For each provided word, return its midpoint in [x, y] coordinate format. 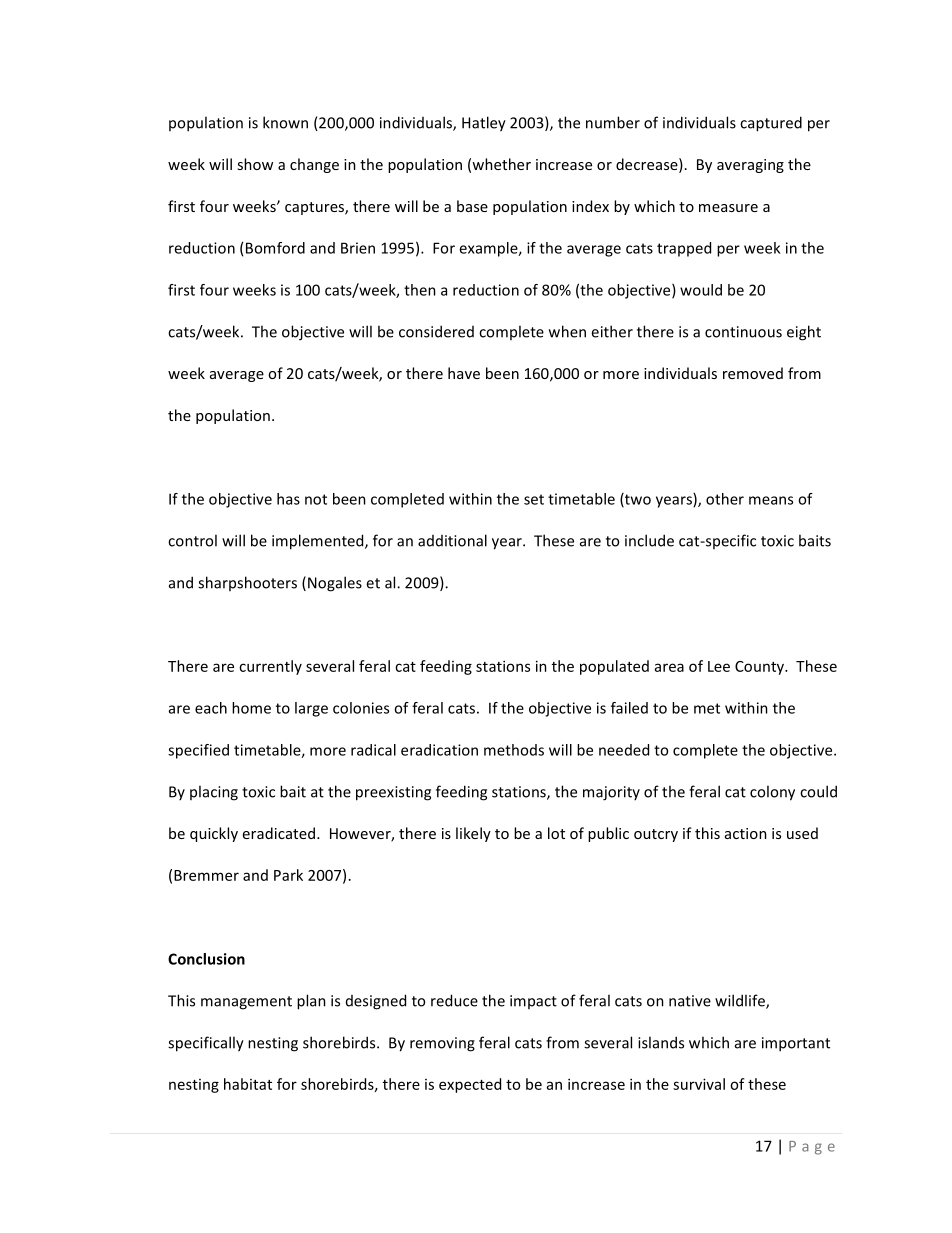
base [472, 206]
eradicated [279, 833]
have [464, 373]
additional [452, 540]
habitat [248, 1084]
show [255, 164]
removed [753, 373]
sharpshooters [247, 583]
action [746, 833]
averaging [750, 166]
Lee [719, 666]
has [288, 499]
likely [473, 834]
